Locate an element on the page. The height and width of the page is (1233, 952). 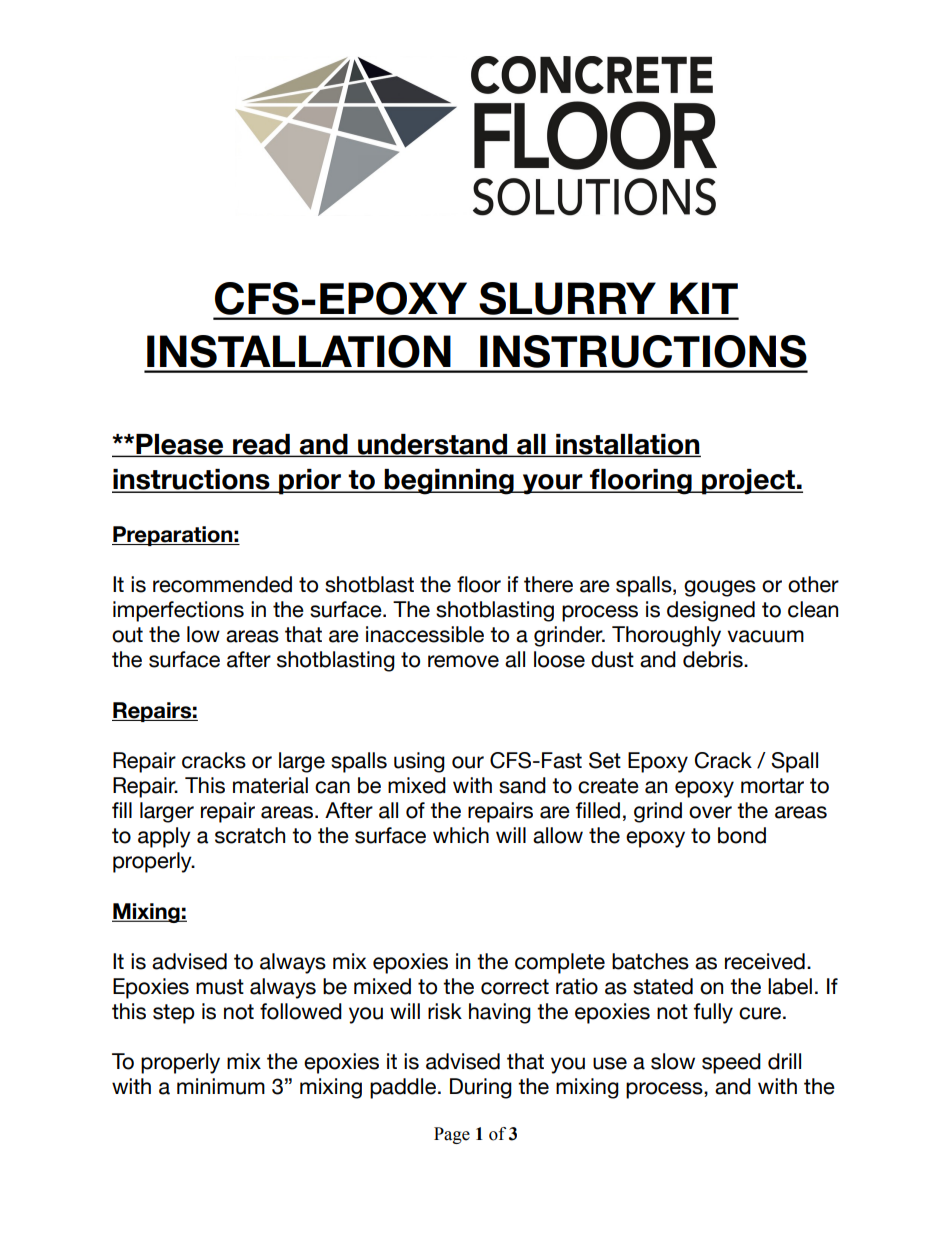
sand is located at coordinates (522, 785).
